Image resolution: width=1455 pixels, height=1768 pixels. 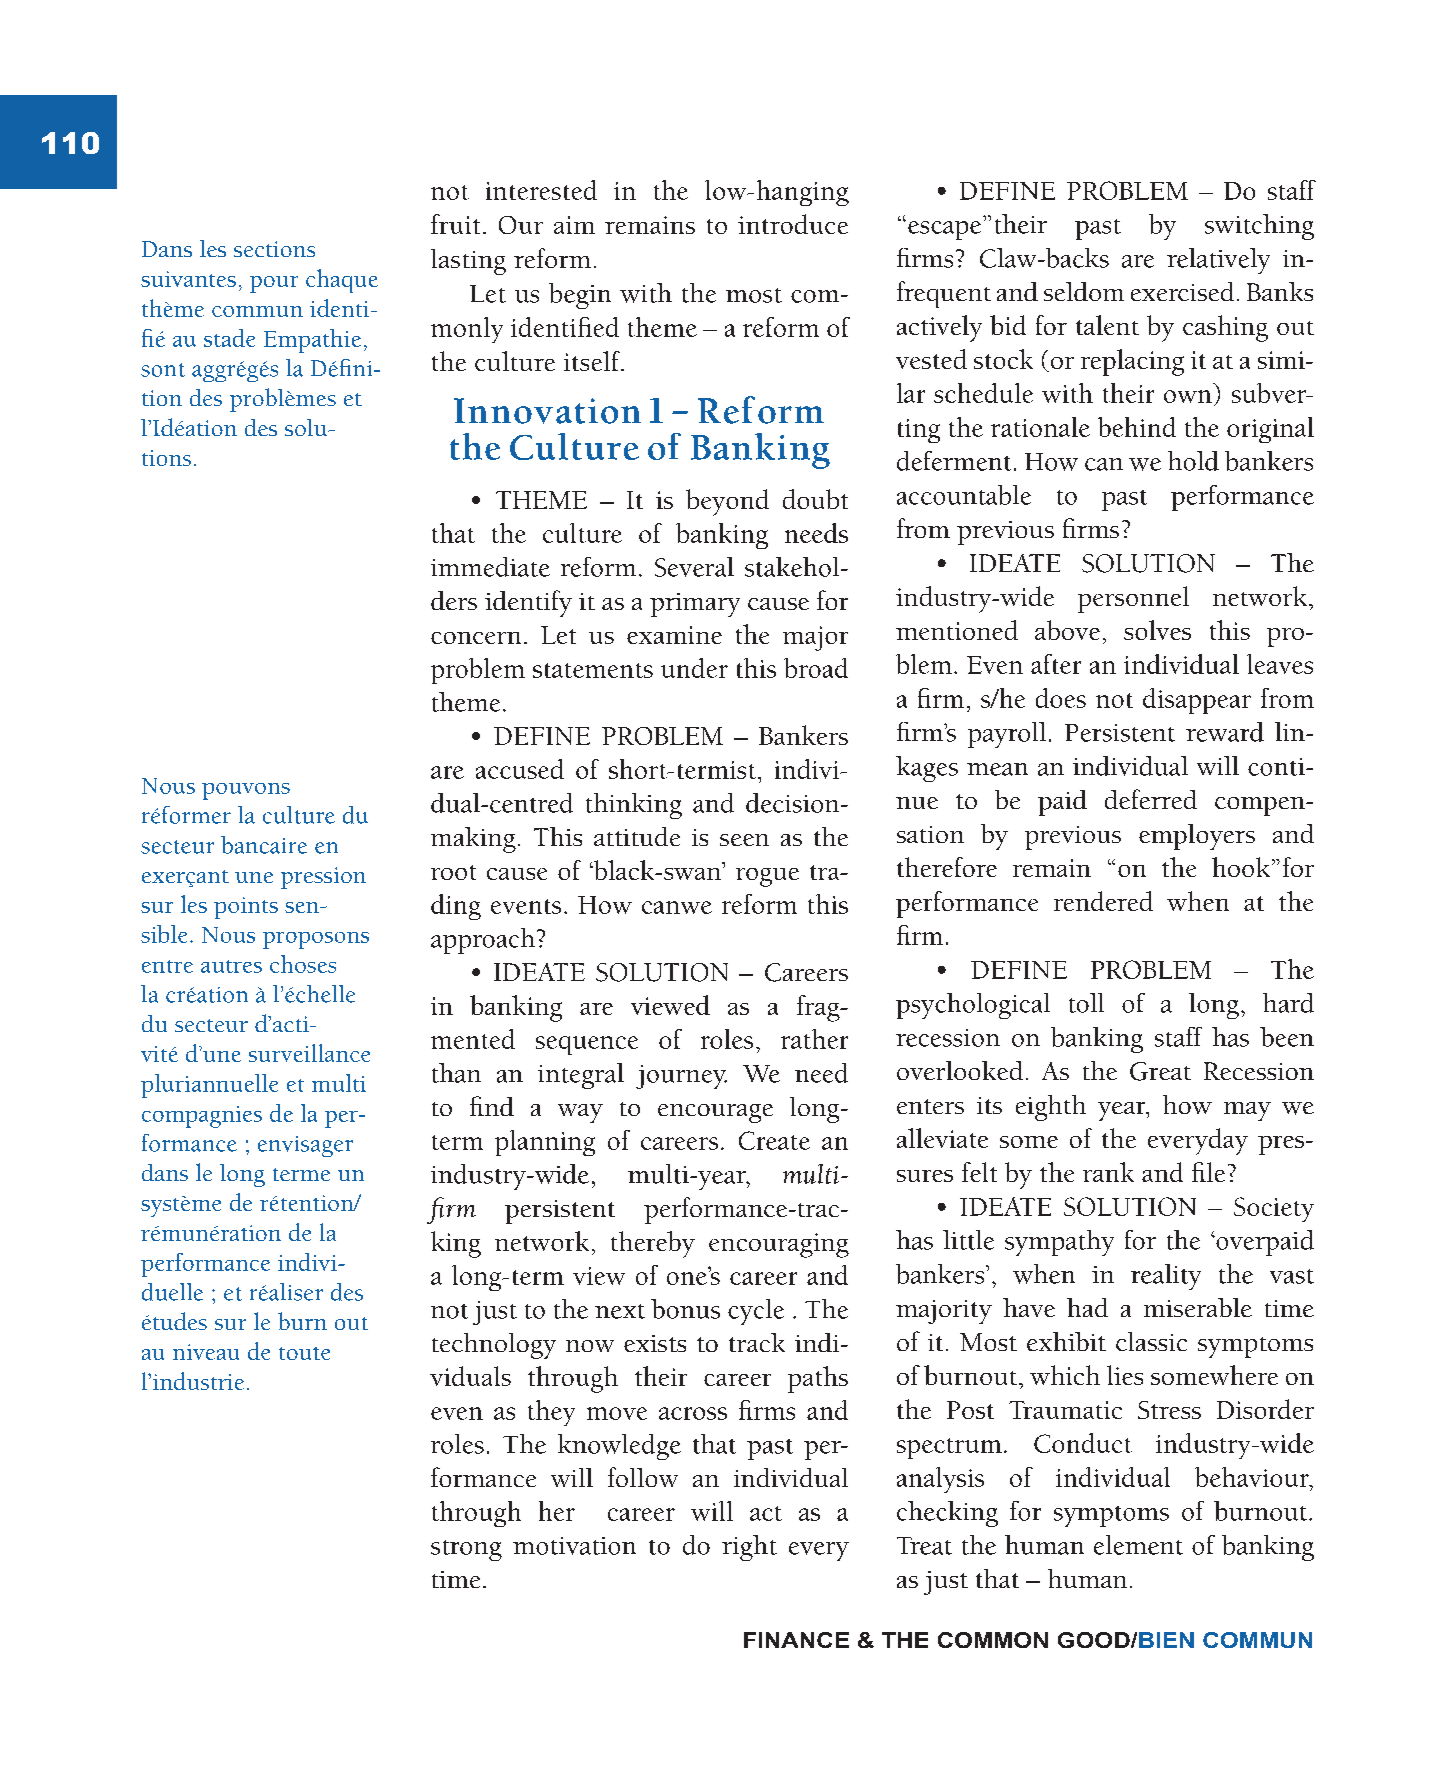 I want to click on relatively, so click(x=1218, y=261).
